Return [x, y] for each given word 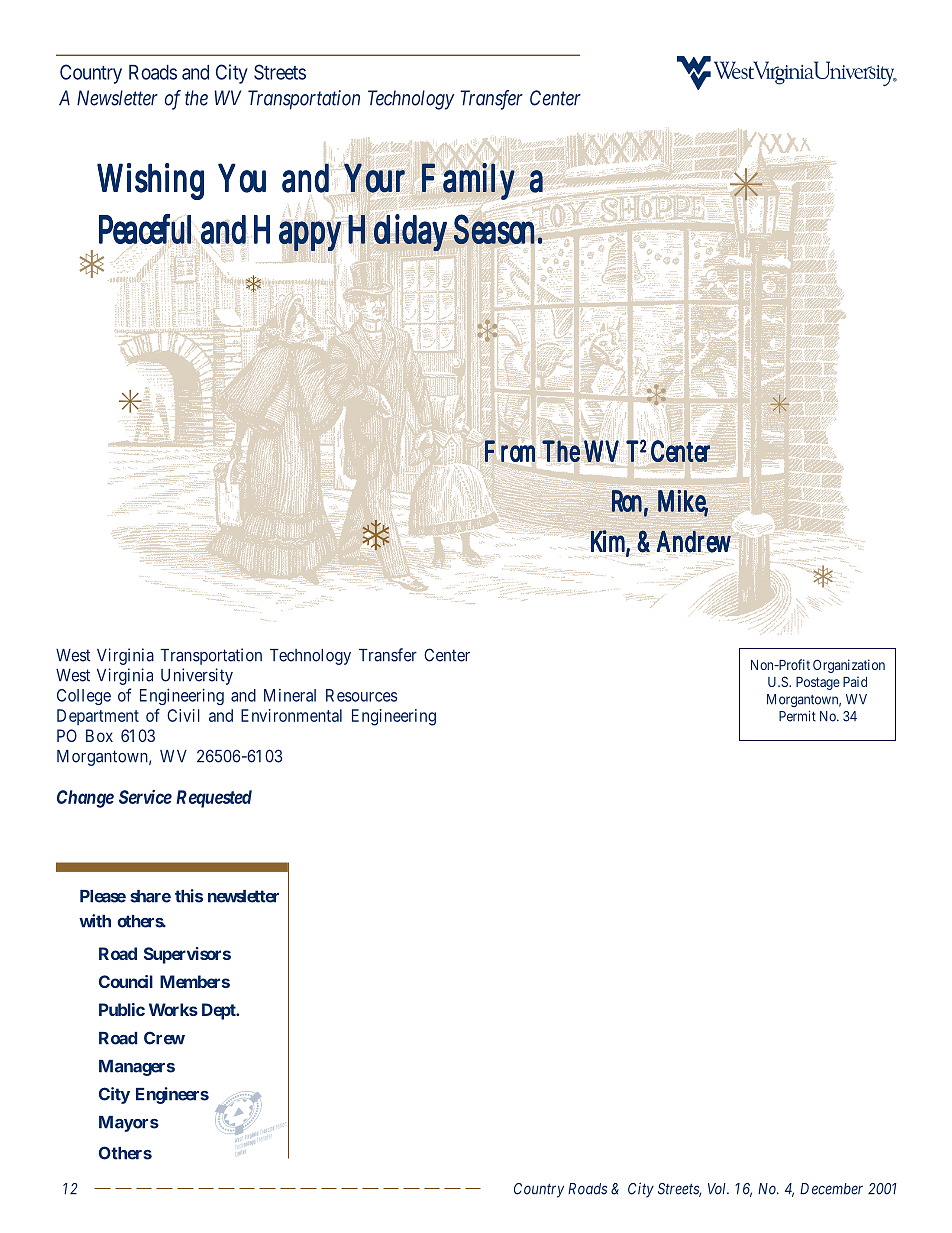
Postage [818, 683]
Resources [361, 695]
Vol [718, 1189]
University [197, 676]
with [95, 921]
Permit [797, 716]
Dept [220, 1011]
